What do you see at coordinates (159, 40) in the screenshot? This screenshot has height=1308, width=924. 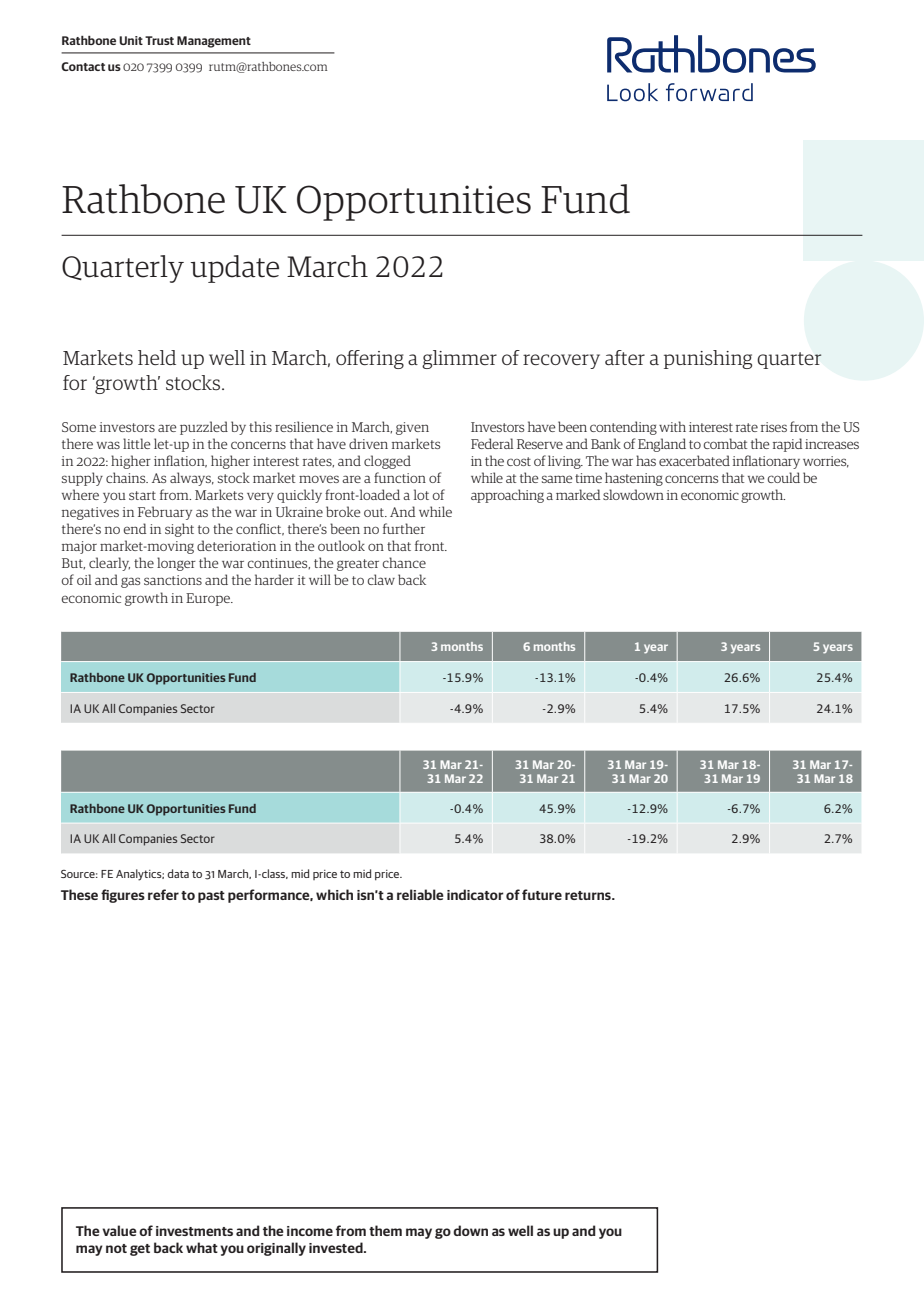 I see `Trust` at bounding box center [159, 40].
